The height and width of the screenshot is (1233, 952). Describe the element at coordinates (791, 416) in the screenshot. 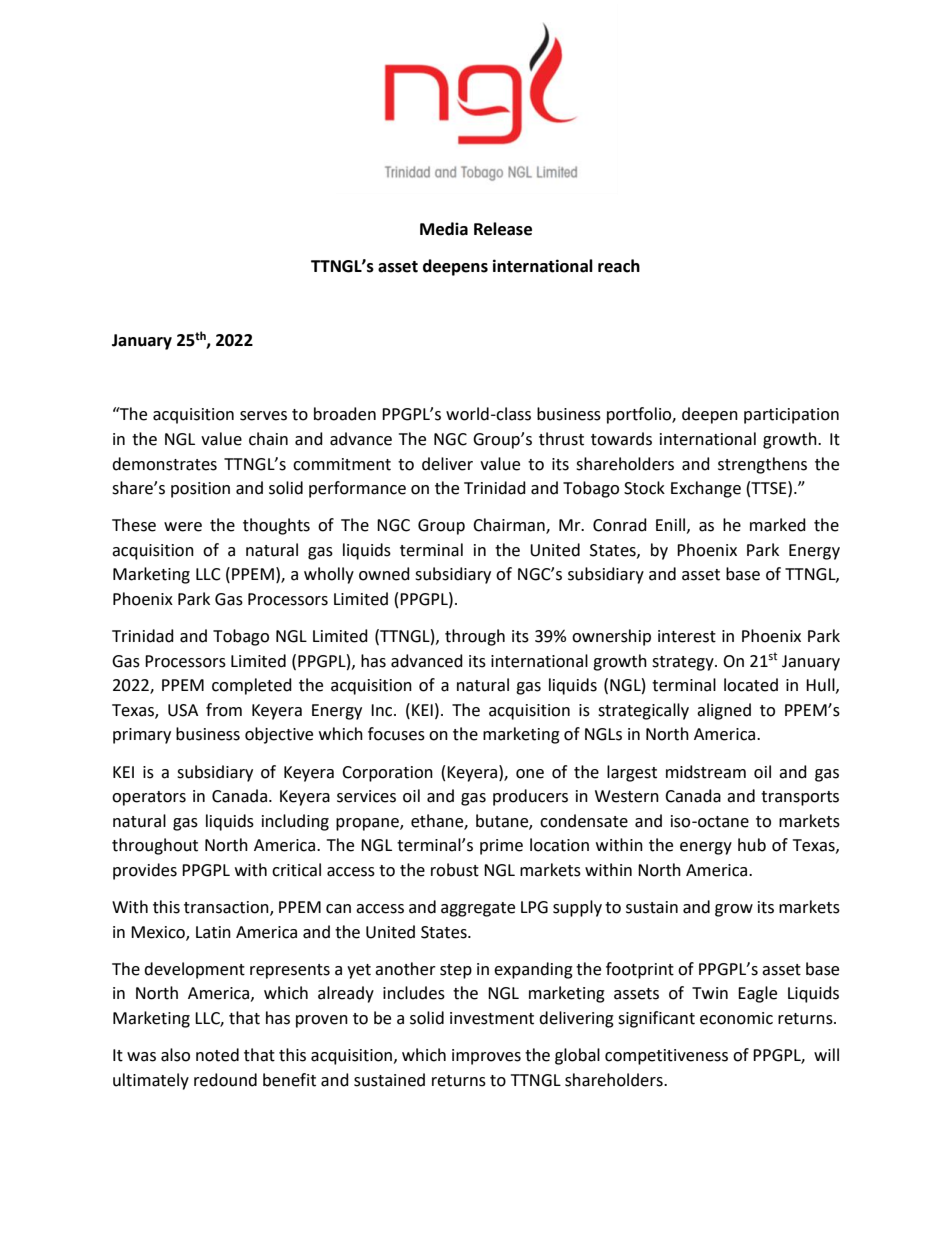

I see `participation` at that location.
